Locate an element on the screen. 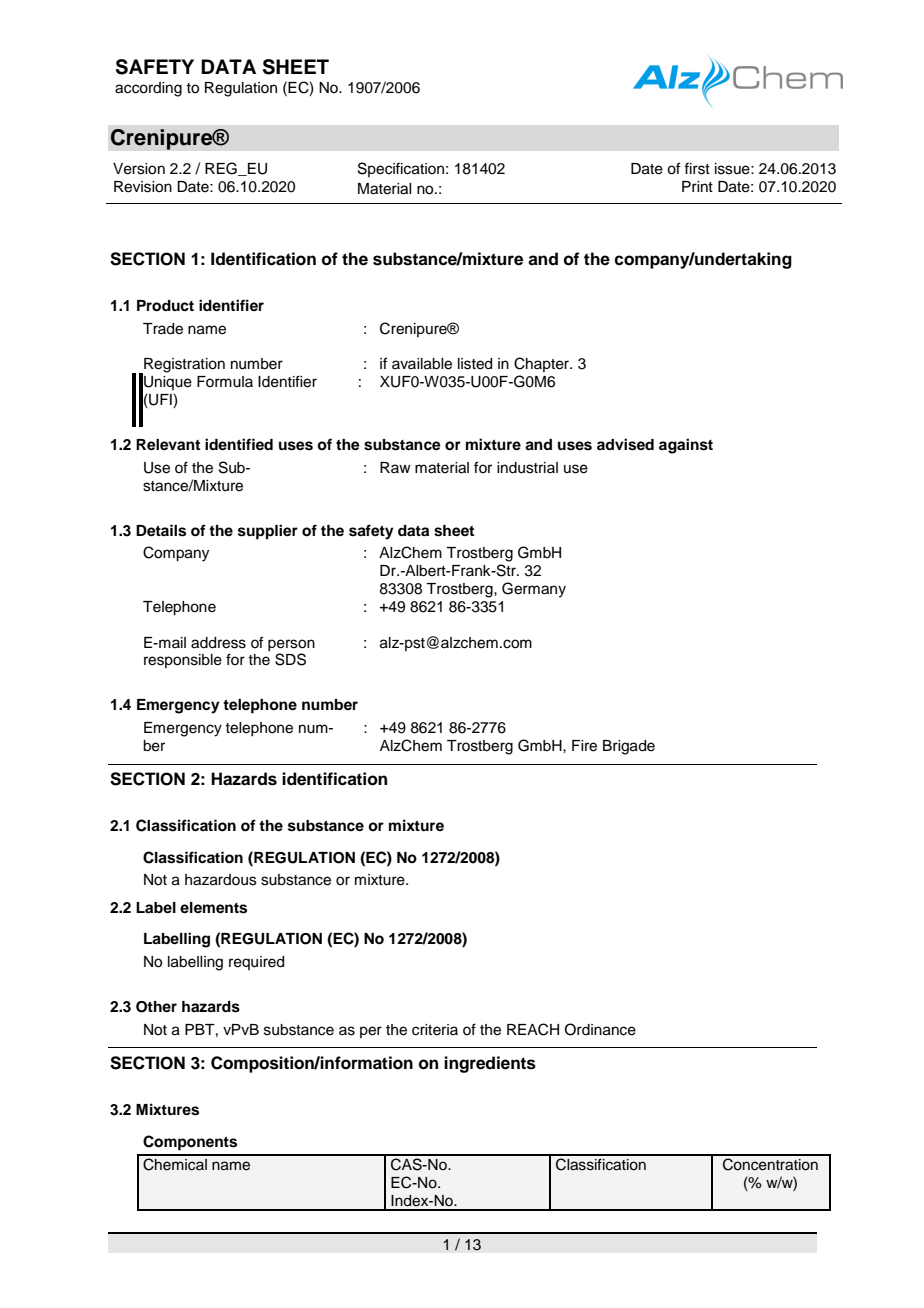 Image resolution: width=924 pixels, height=1308 pixels. ingredients is located at coordinates (490, 1064).
